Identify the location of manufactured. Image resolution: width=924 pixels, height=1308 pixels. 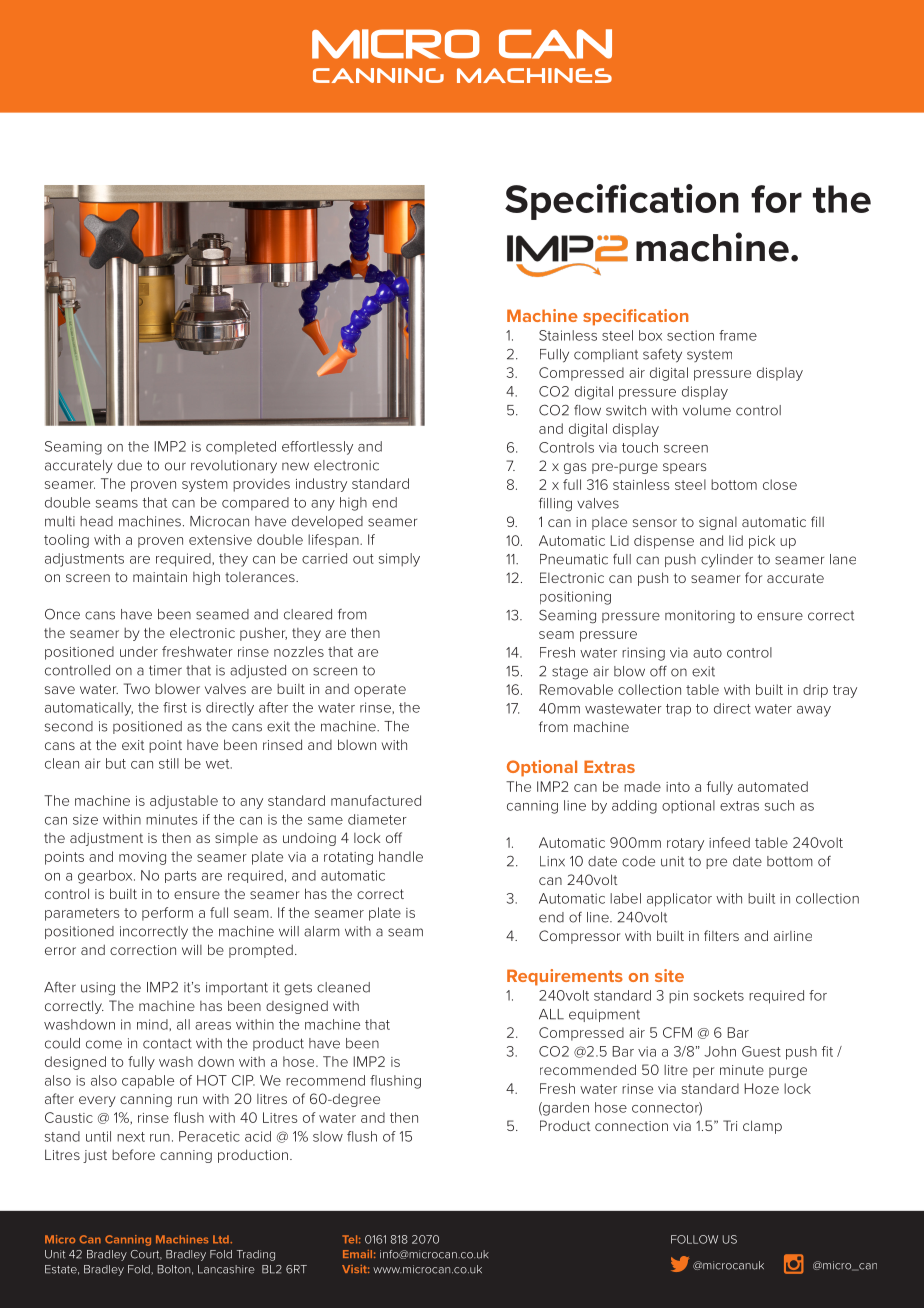
(376, 800).
